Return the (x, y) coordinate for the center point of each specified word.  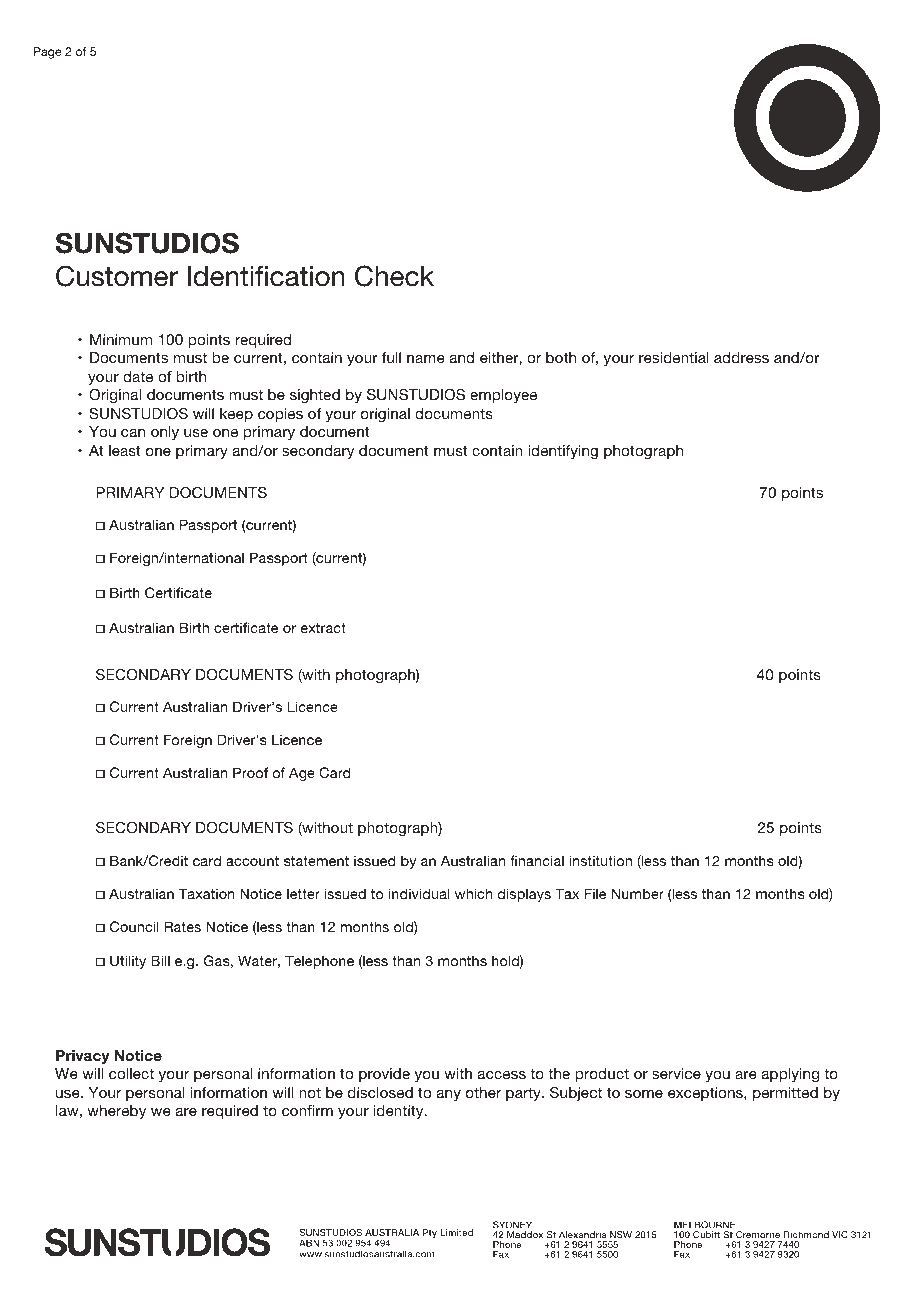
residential (674, 357)
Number (638, 893)
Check (394, 276)
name (426, 359)
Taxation (206, 893)
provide (384, 1075)
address (741, 357)
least (125, 450)
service (676, 1073)
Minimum (121, 339)
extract (323, 628)
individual (419, 893)
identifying (563, 452)
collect (131, 1073)
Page (48, 53)
